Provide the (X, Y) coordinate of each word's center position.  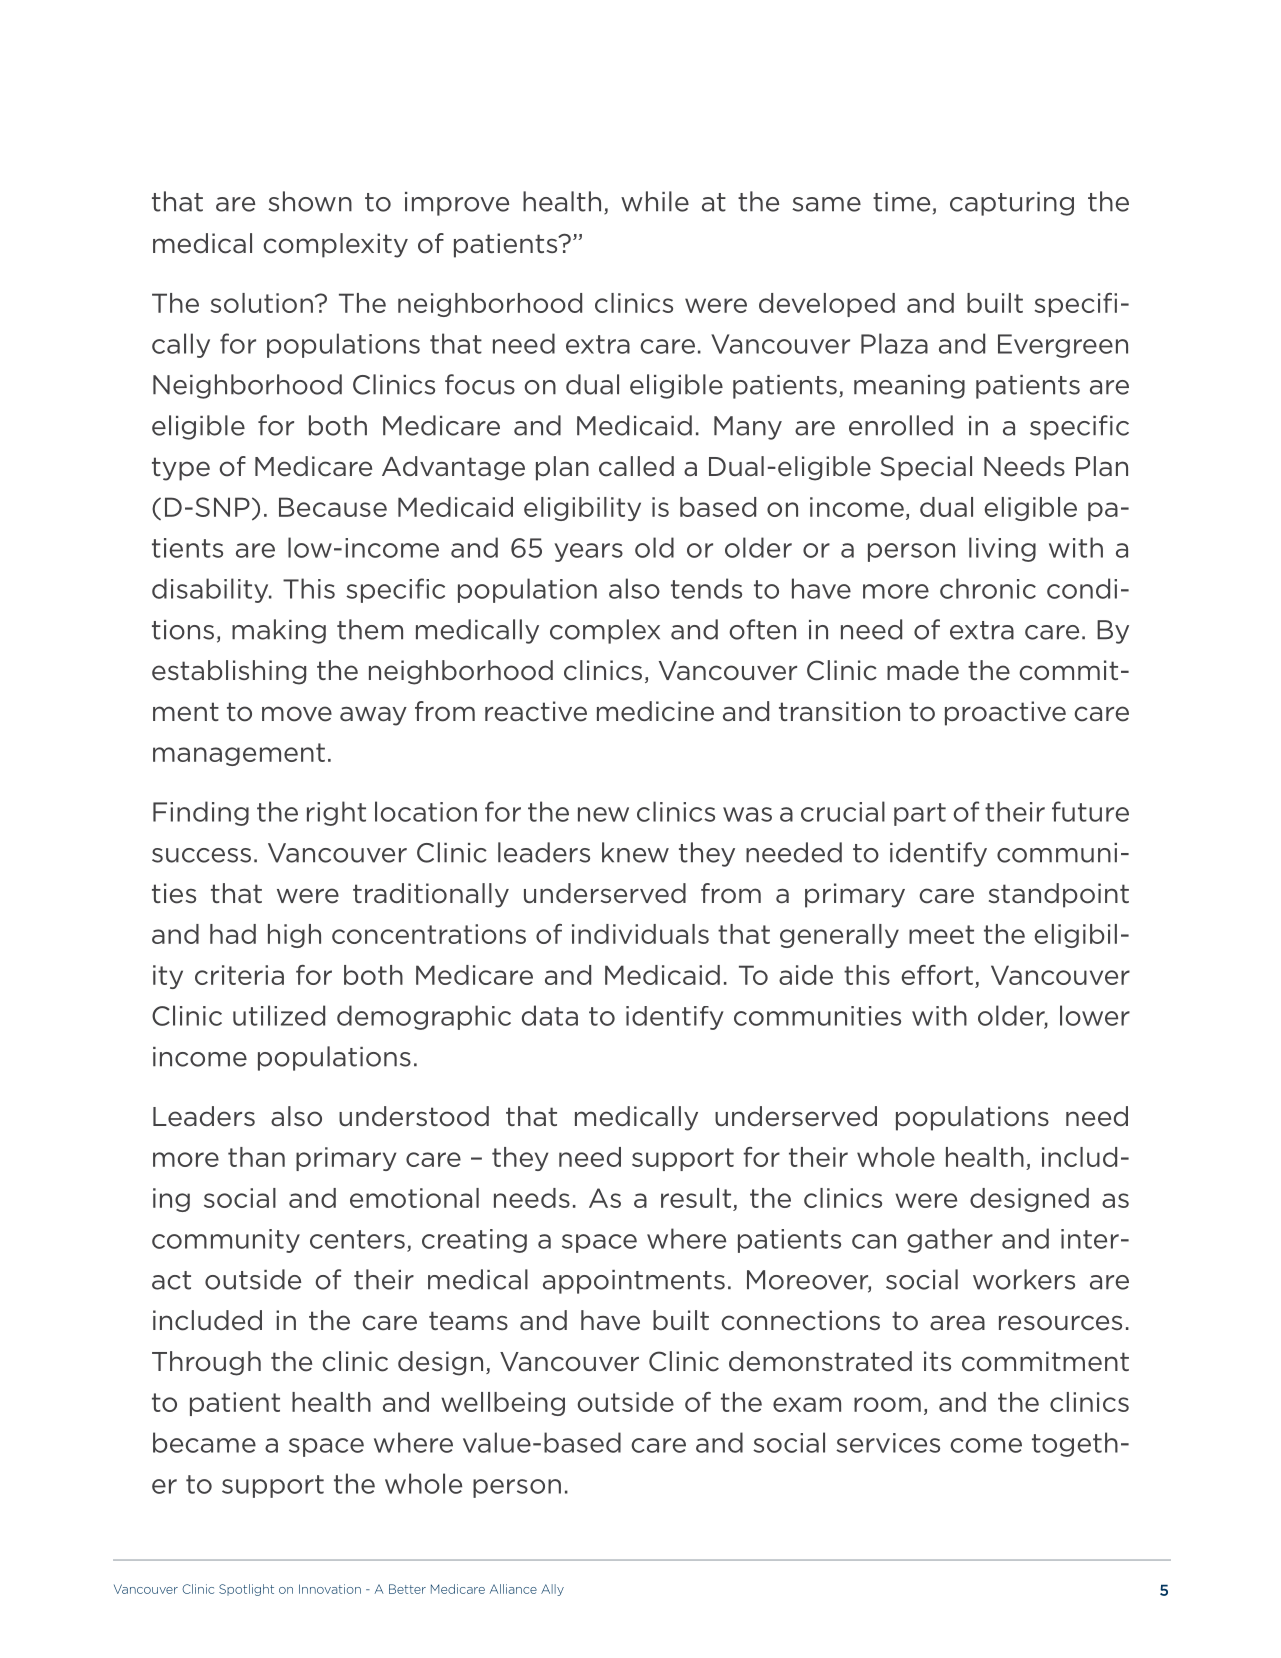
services (888, 1443)
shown (310, 201)
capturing (1012, 204)
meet (941, 934)
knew (635, 852)
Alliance (513, 1589)
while (655, 201)
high (294, 936)
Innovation (330, 1589)
